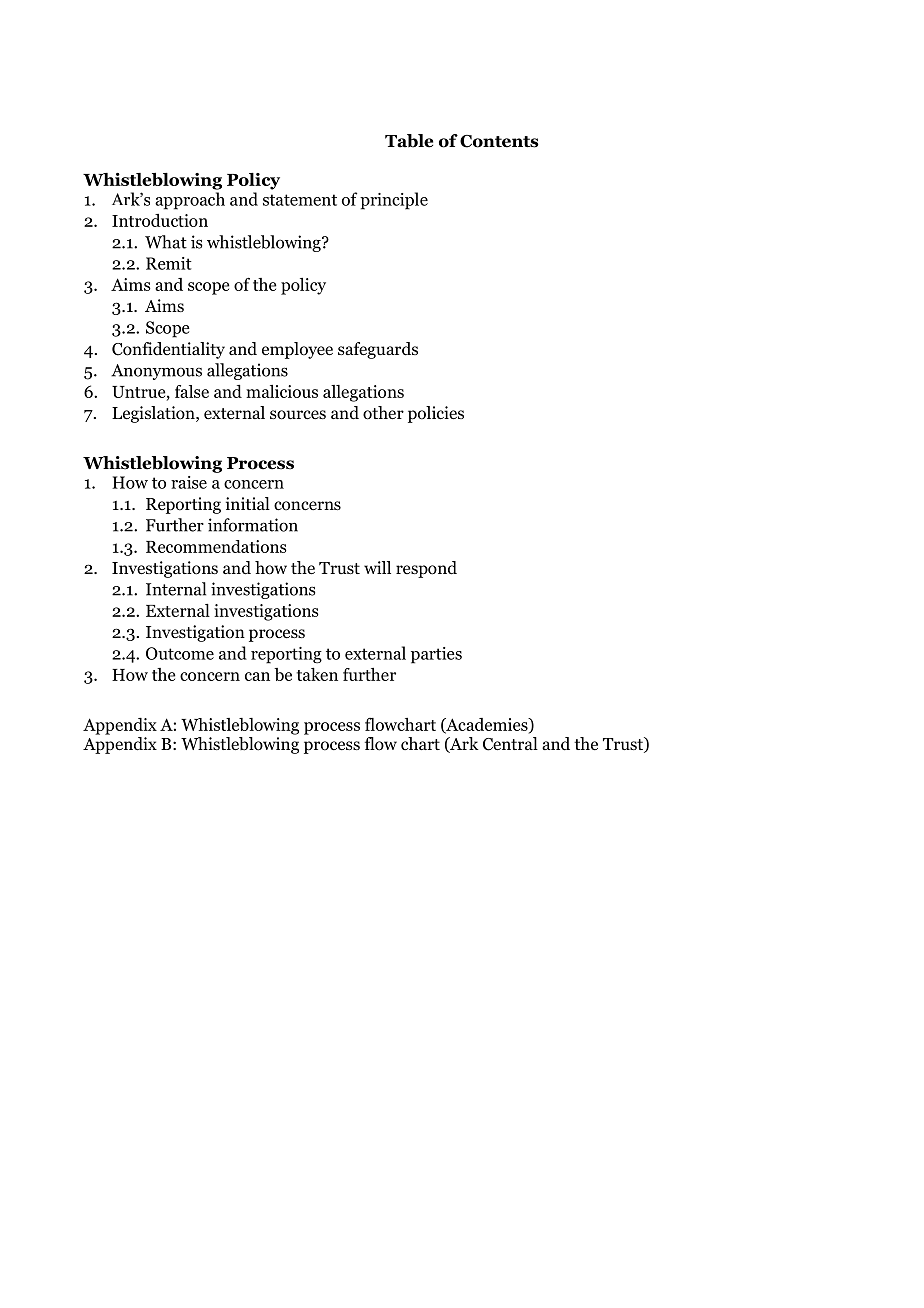 This screenshot has height=1308, width=924. Describe the element at coordinates (298, 415) in the screenshot. I see `sources` at that location.
